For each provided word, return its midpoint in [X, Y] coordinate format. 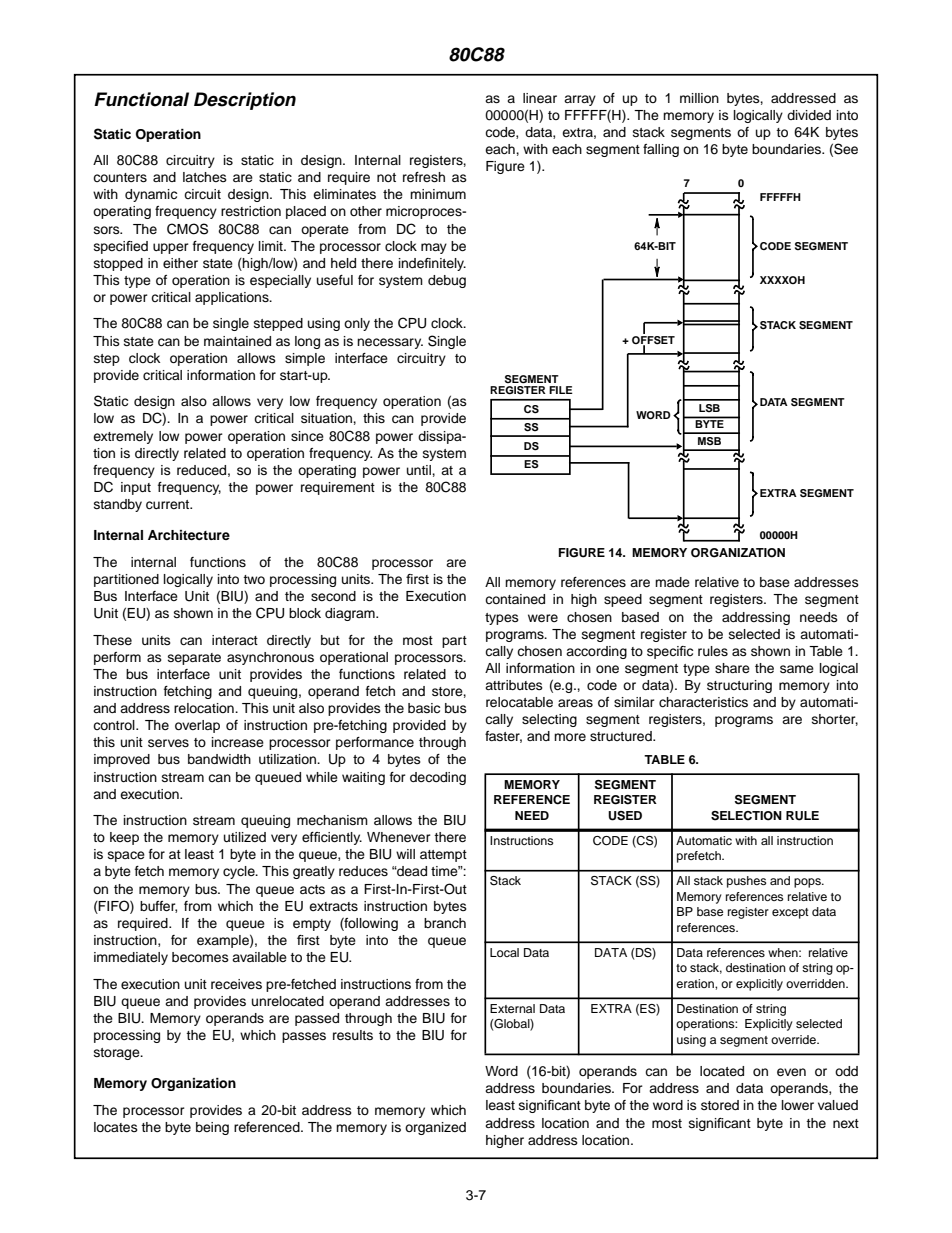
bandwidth [219, 759]
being [212, 1128]
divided [809, 115]
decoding [438, 778]
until [420, 470]
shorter [835, 720]
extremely [123, 437]
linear [540, 98]
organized [435, 1128]
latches [205, 177]
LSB [709, 408]
